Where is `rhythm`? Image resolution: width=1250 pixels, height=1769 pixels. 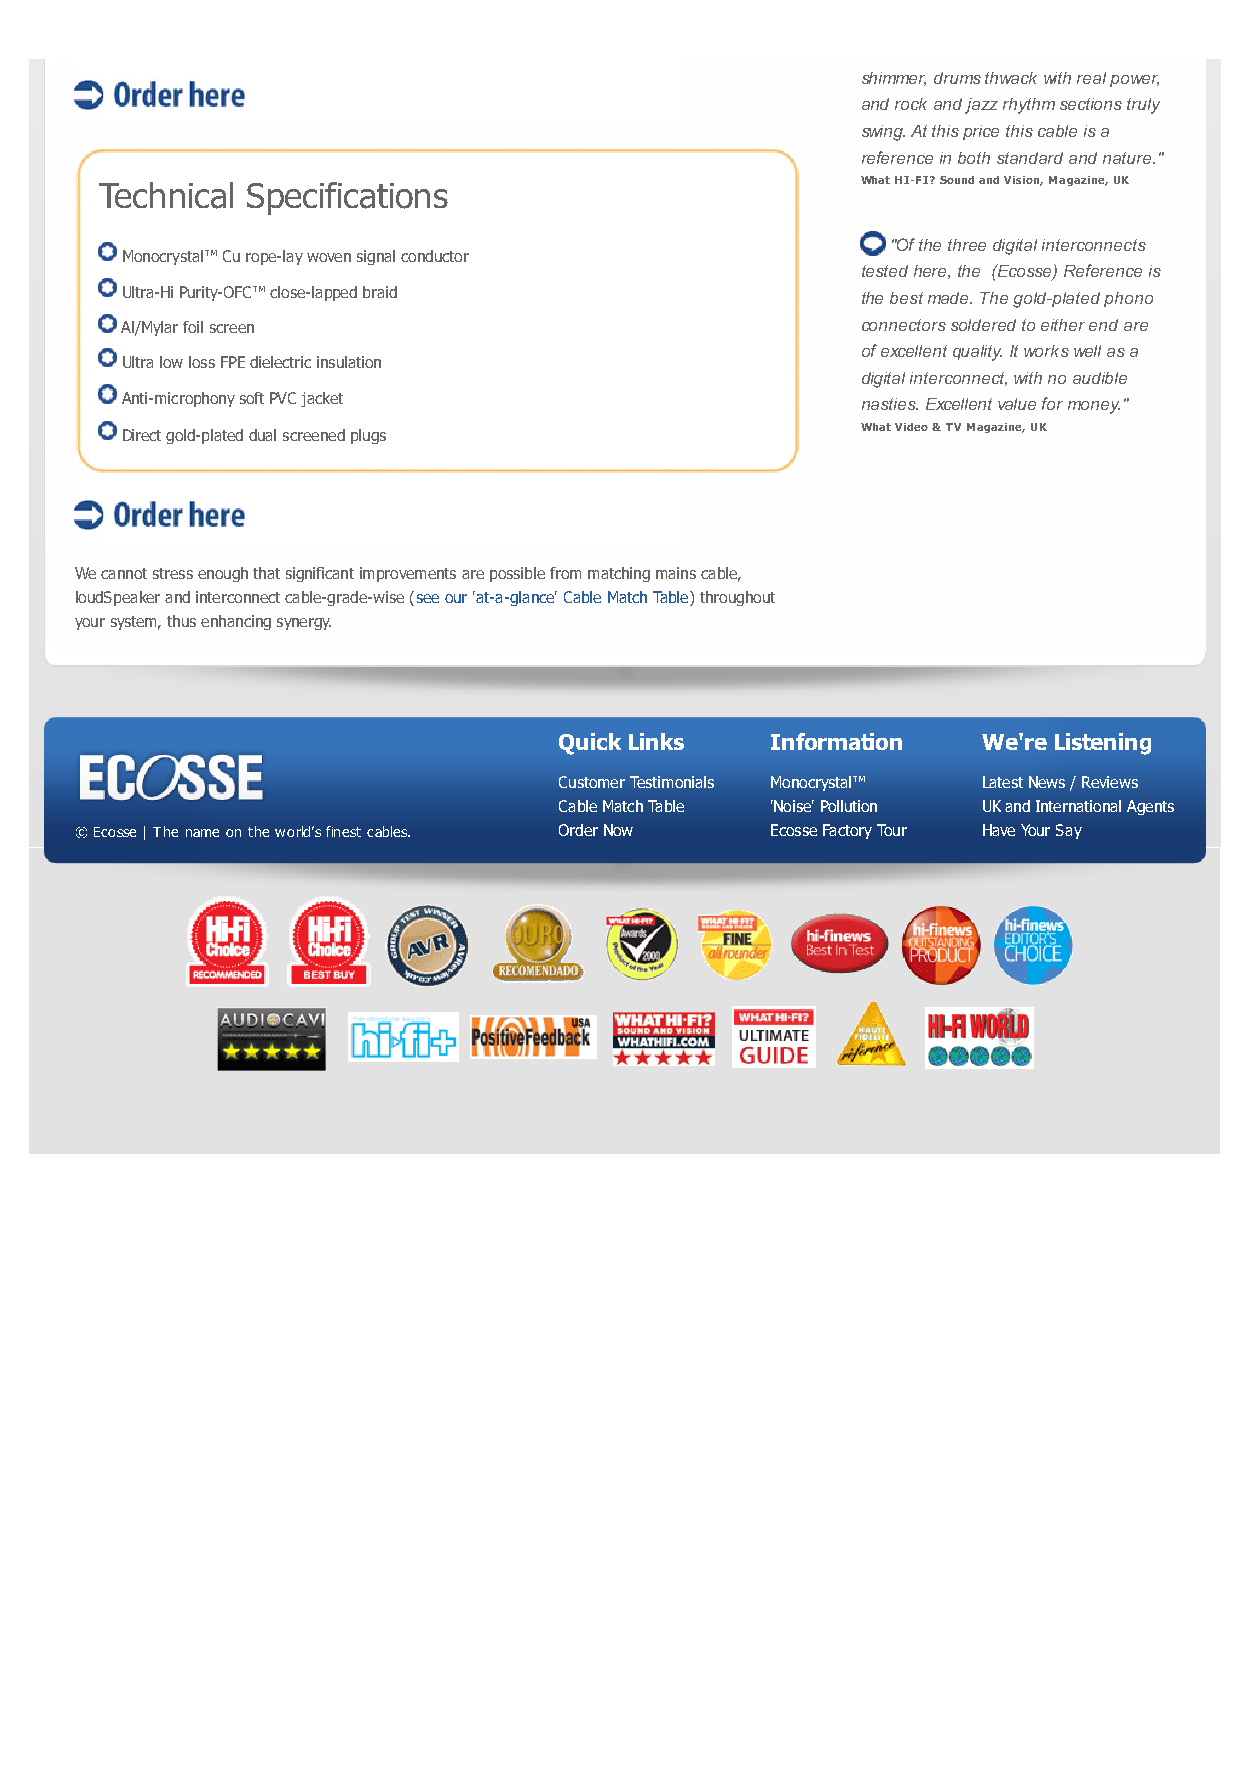 rhythm is located at coordinates (1029, 106).
